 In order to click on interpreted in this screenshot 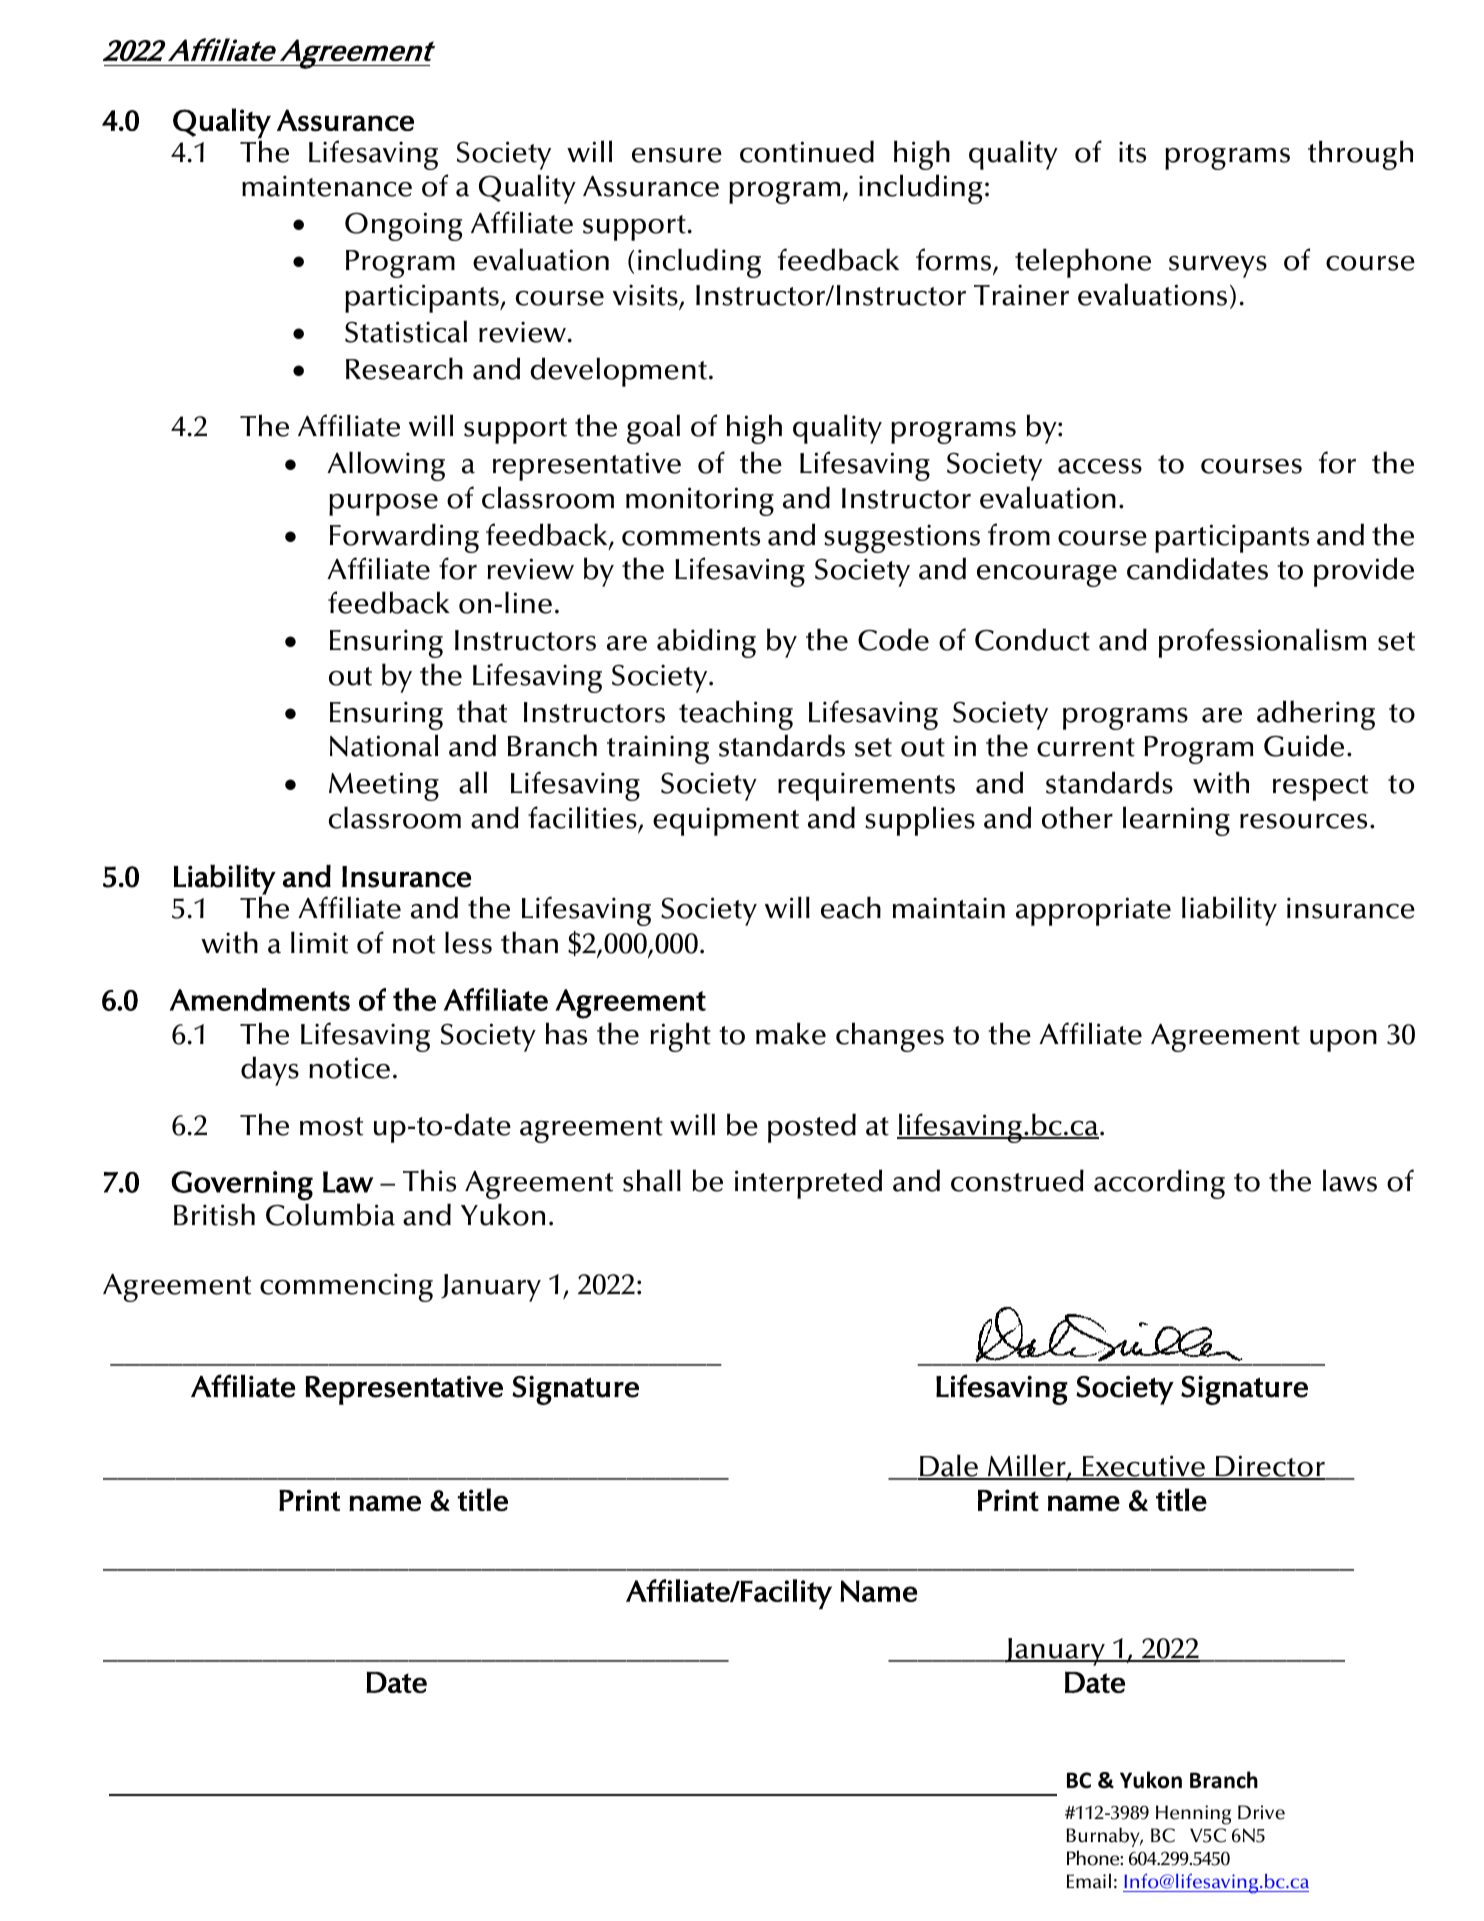, I will do `click(808, 1184)`.
